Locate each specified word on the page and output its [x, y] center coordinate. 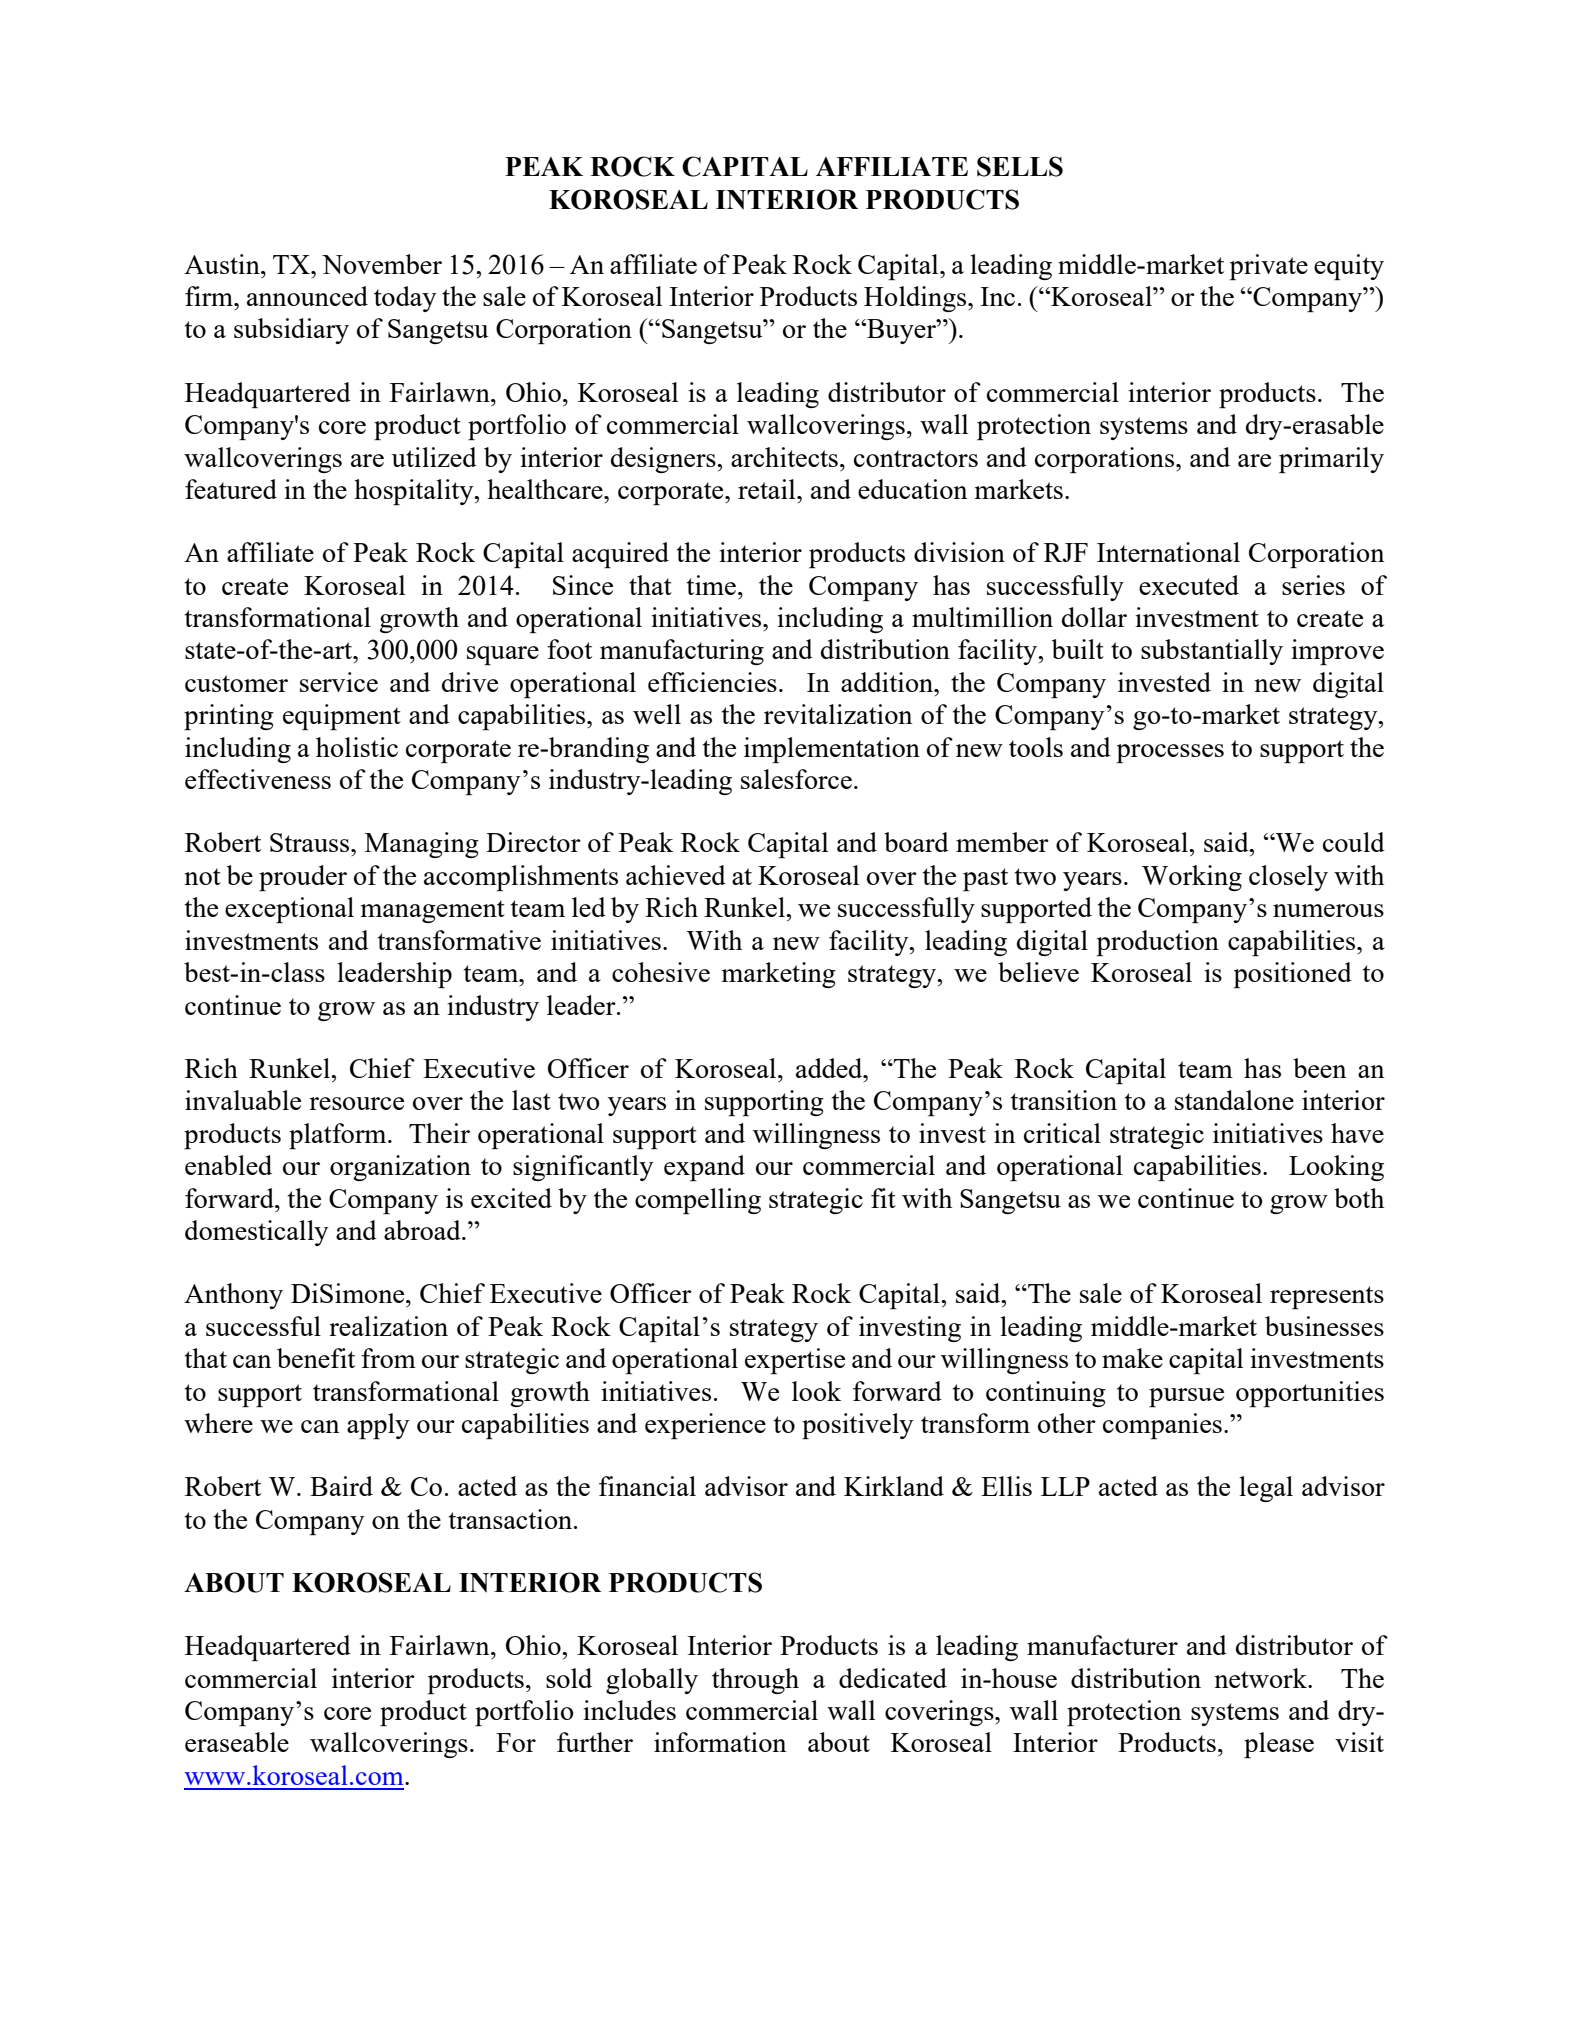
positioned [1292, 975]
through [755, 1681]
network [1261, 1678]
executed [1189, 585]
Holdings [916, 299]
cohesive [661, 972]
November [382, 264]
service [339, 682]
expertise [795, 1361]
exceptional [289, 910]
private [1268, 267]
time [711, 585]
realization [388, 1326]
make [1132, 1358]
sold [569, 1678]
